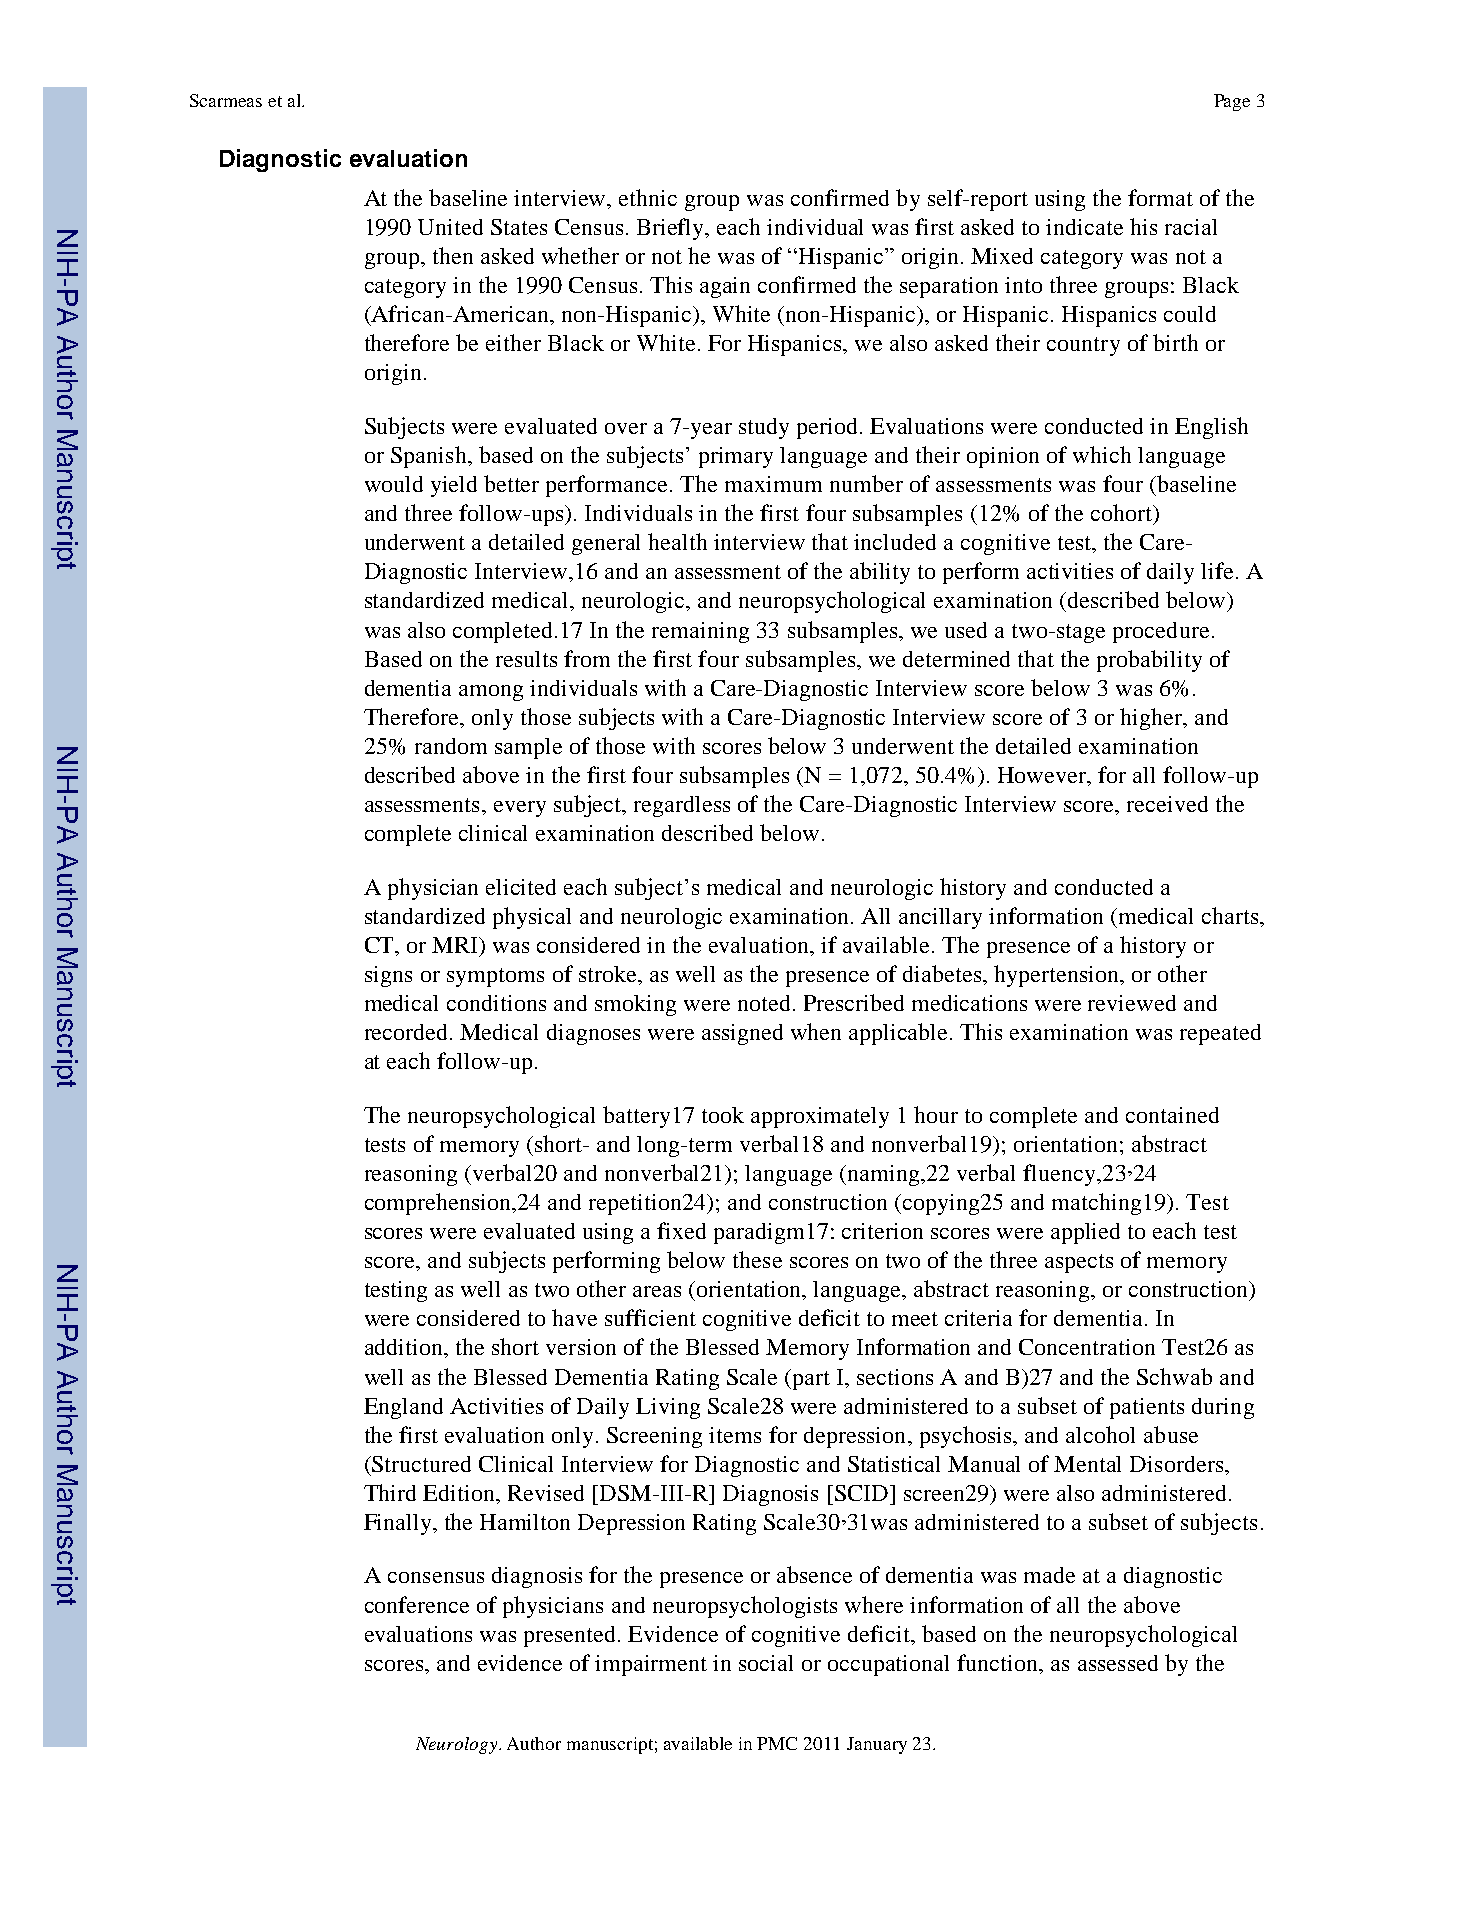 This screenshot has height=1921, width=1484. I want to click on period, so click(829, 428).
